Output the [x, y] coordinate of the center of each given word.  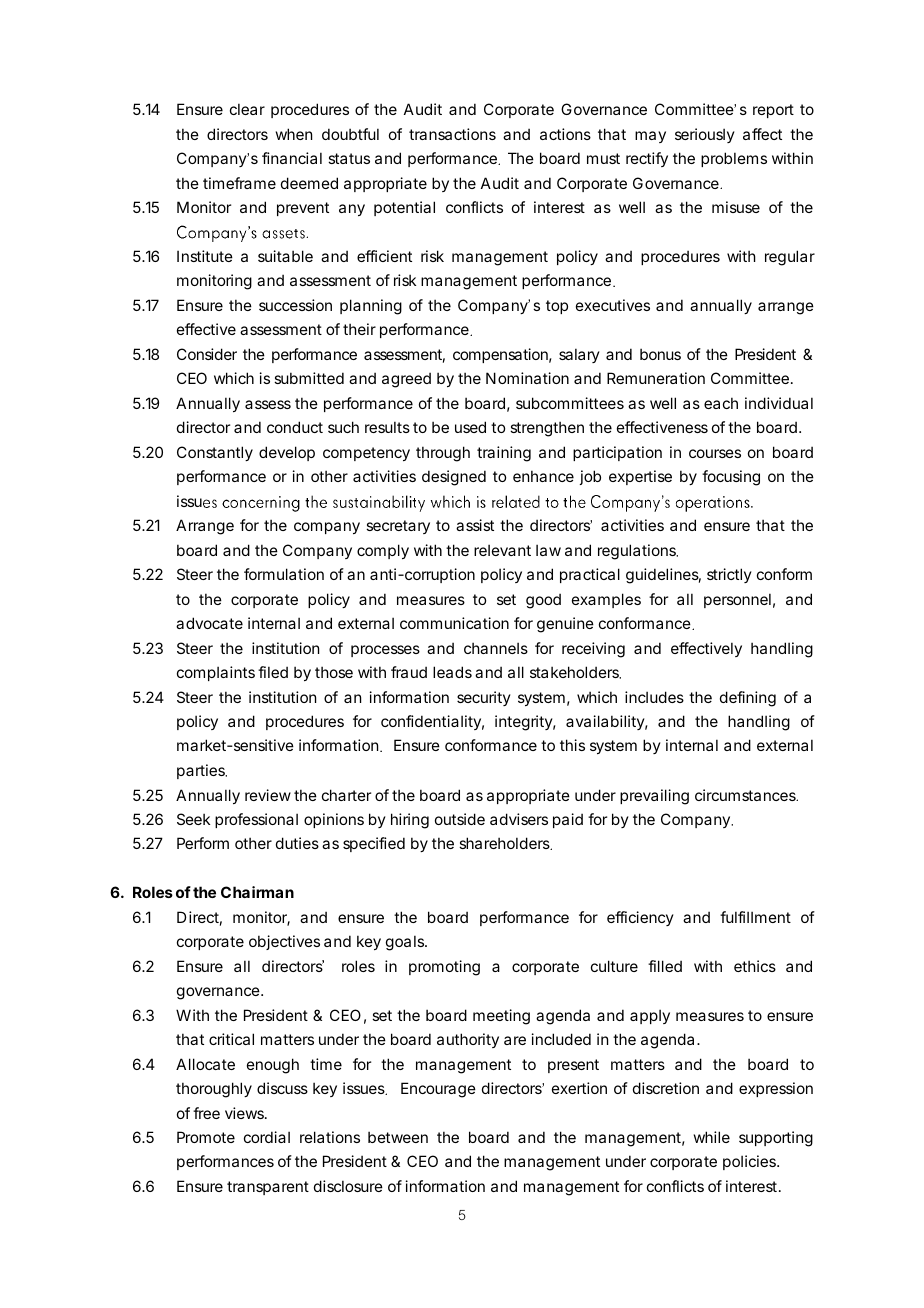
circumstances [746, 795]
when [294, 134]
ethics [755, 966]
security [484, 698]
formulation [284, 574]
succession [295, 305]
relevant [502, 550]
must [603, 158]
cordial [267, 1137]
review [268, 795]
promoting [444, 968]
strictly [729, 575]
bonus [660, 354]
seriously [705, 135]
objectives [284, 942]
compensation [500, 355]
